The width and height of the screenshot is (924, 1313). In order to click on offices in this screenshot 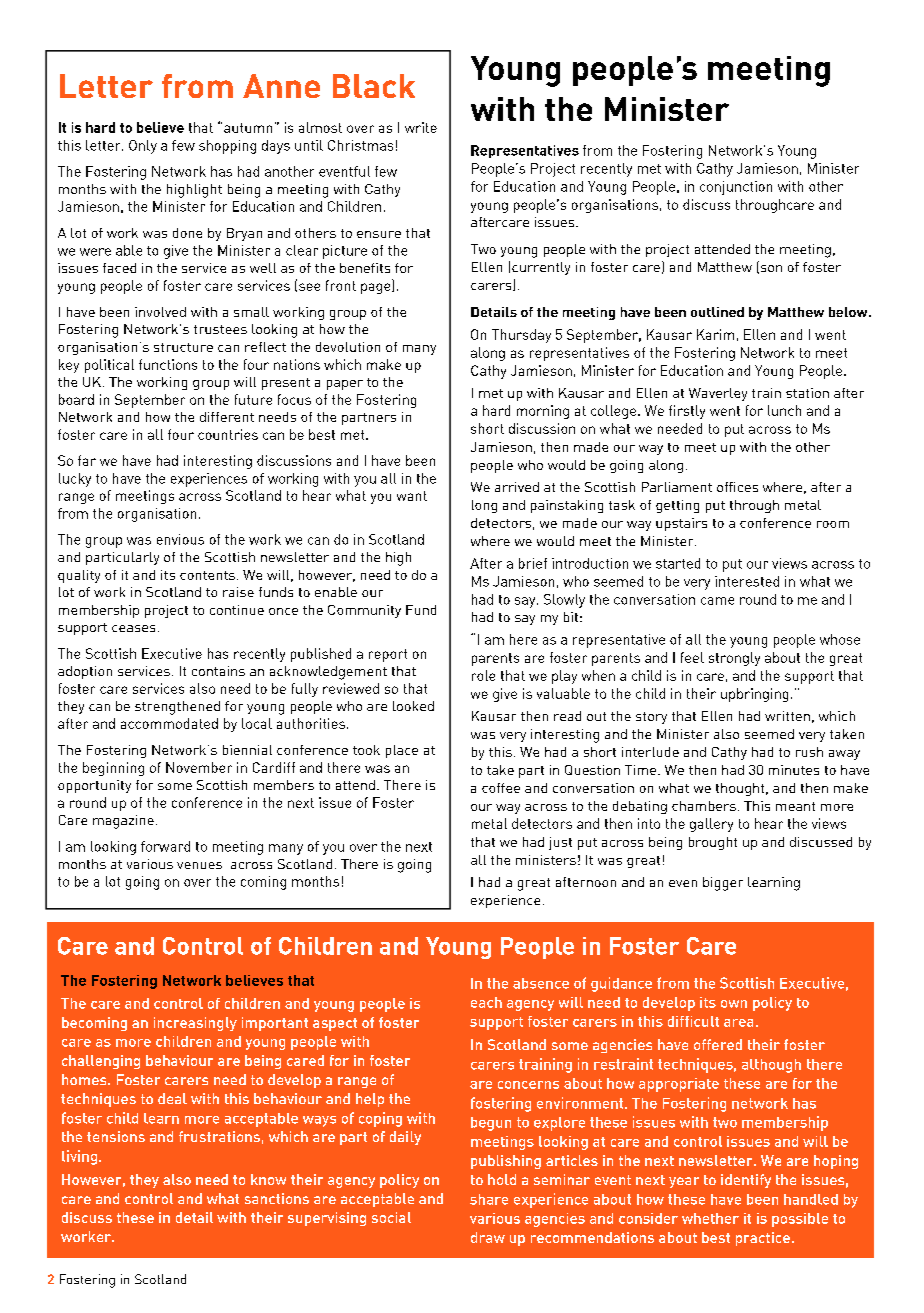, I will do `click(737, 487)`.
